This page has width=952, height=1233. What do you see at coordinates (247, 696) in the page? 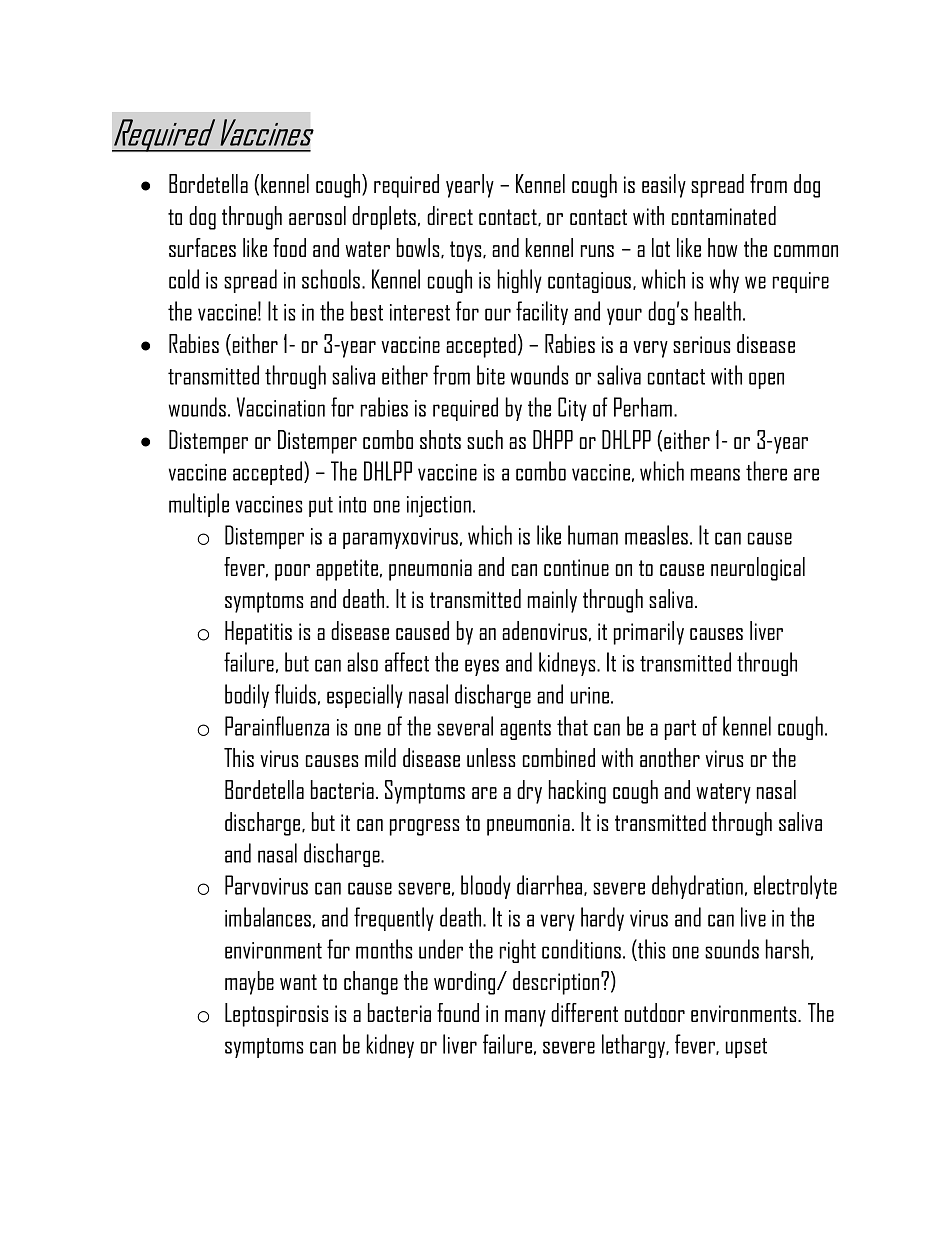
I see `bodily` at bounding box center [247, 696].
